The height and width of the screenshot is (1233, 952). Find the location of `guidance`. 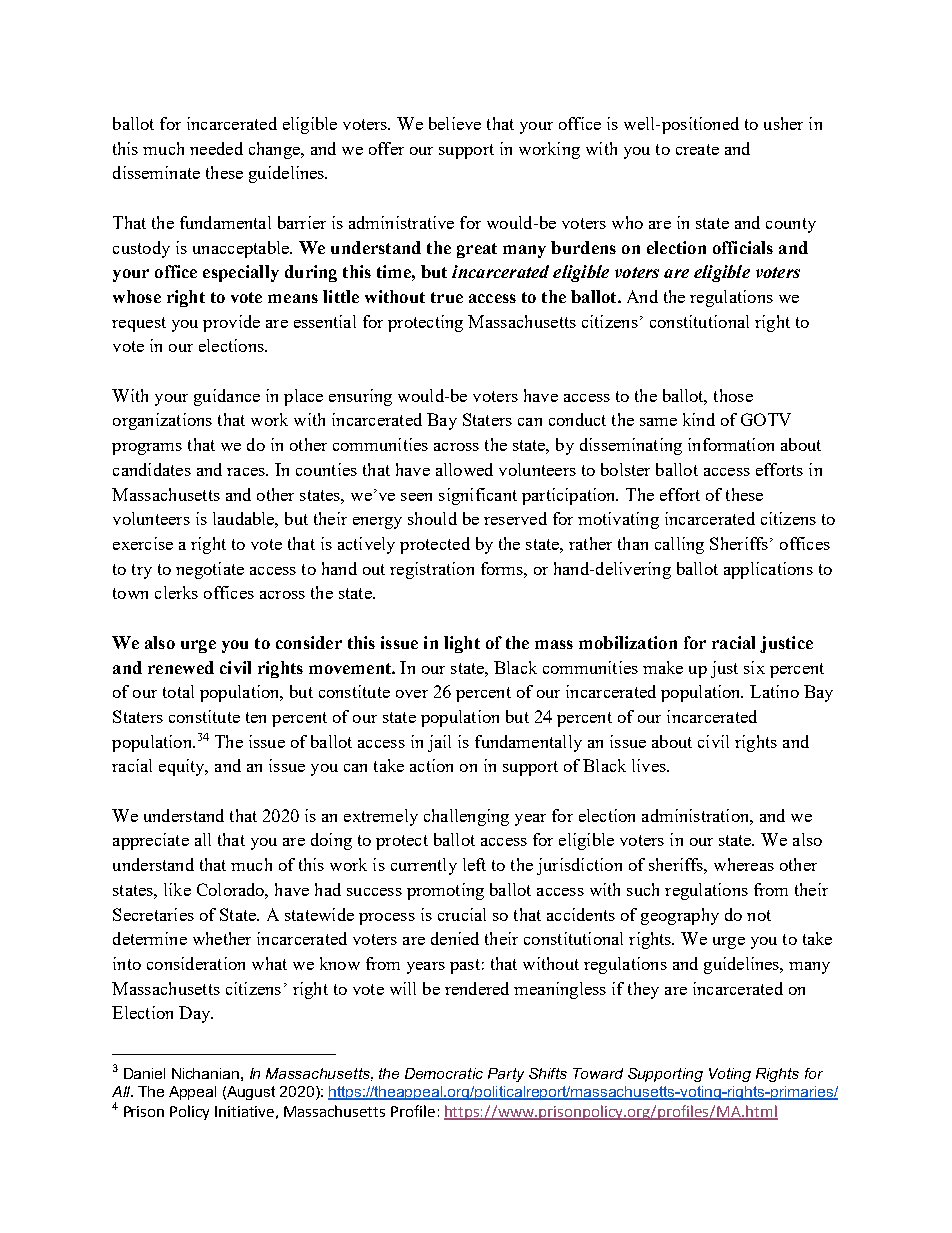

guidance is located at coordinates (227, 397).
